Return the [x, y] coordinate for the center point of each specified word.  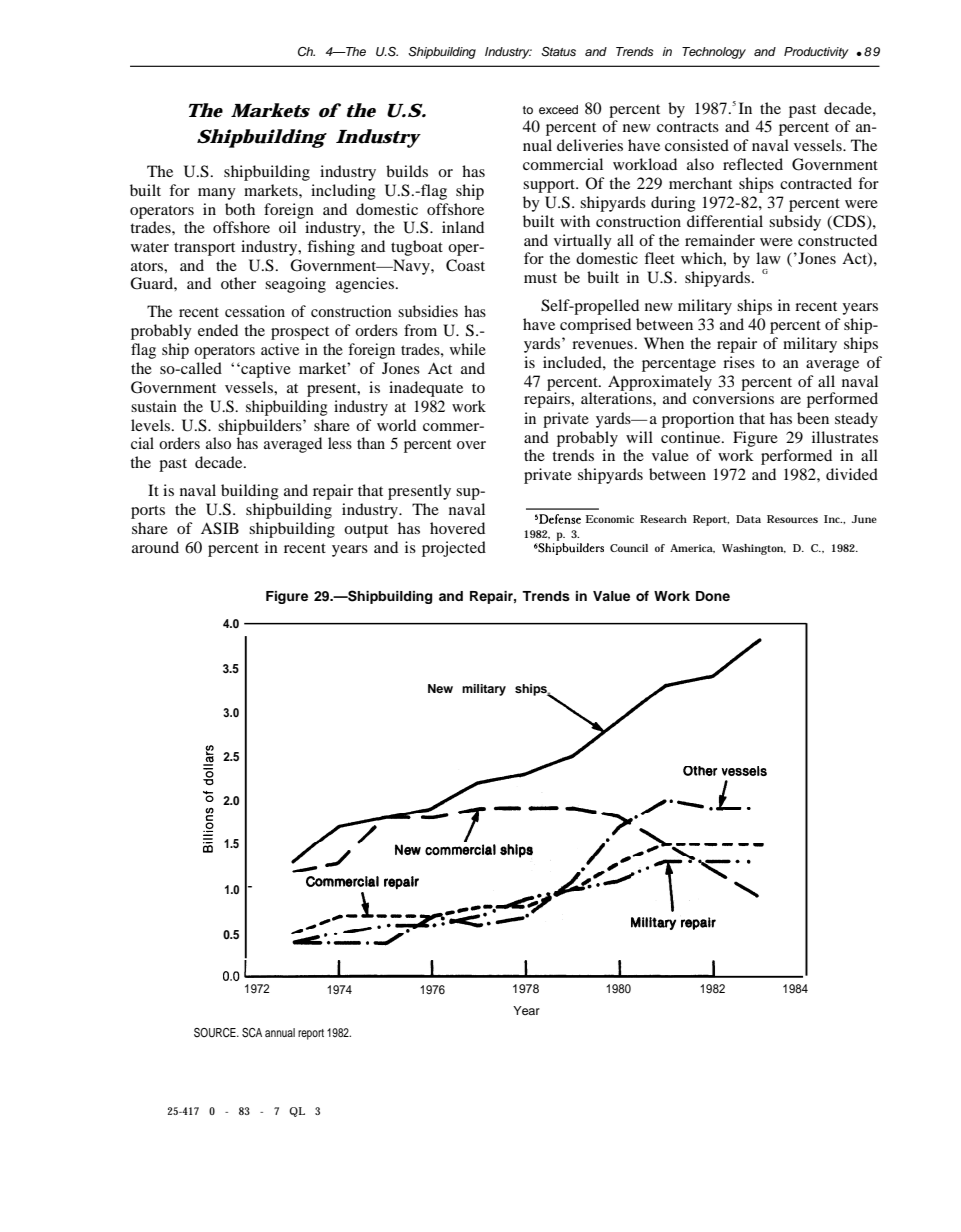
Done [713, 596]
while [468, 349]
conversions [733, 397]
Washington [754, 549]
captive [265, 370]
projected [454, 549]
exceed [558, 109]
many [217, 194]
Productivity [816, 53]
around [155, 547]
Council [629, 548]
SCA [252, 1033]
